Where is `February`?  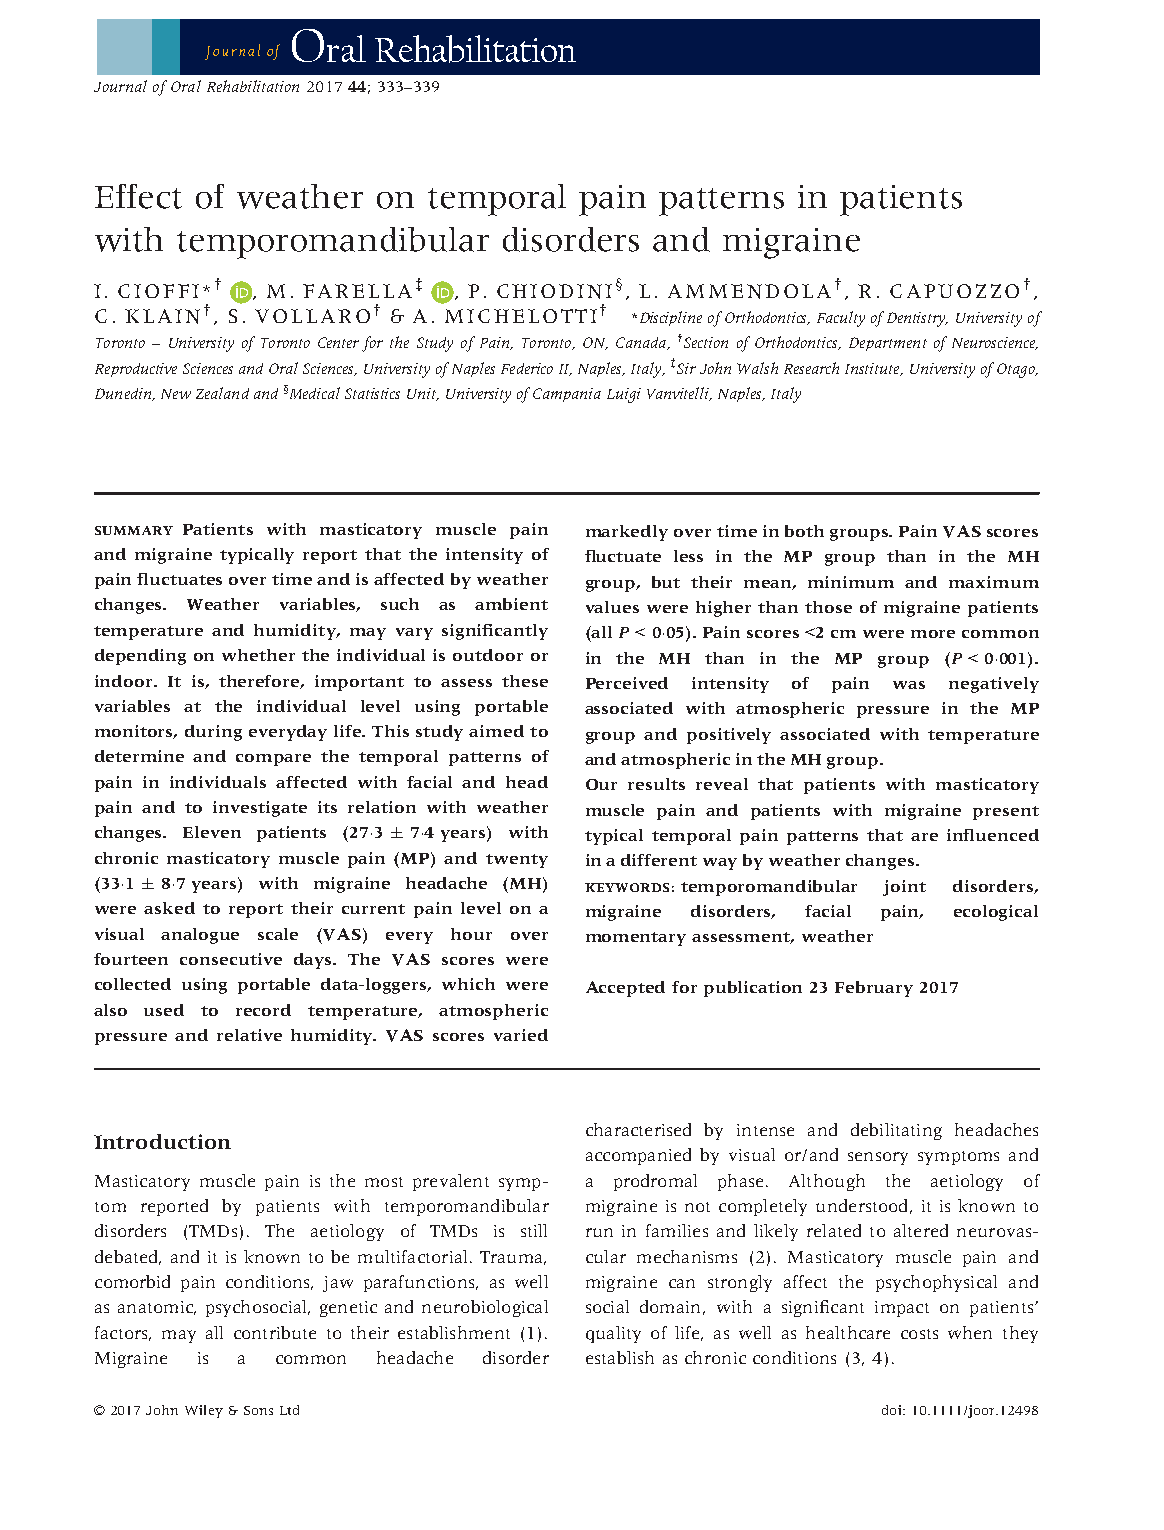 February is located at coordinates (874, 989).
